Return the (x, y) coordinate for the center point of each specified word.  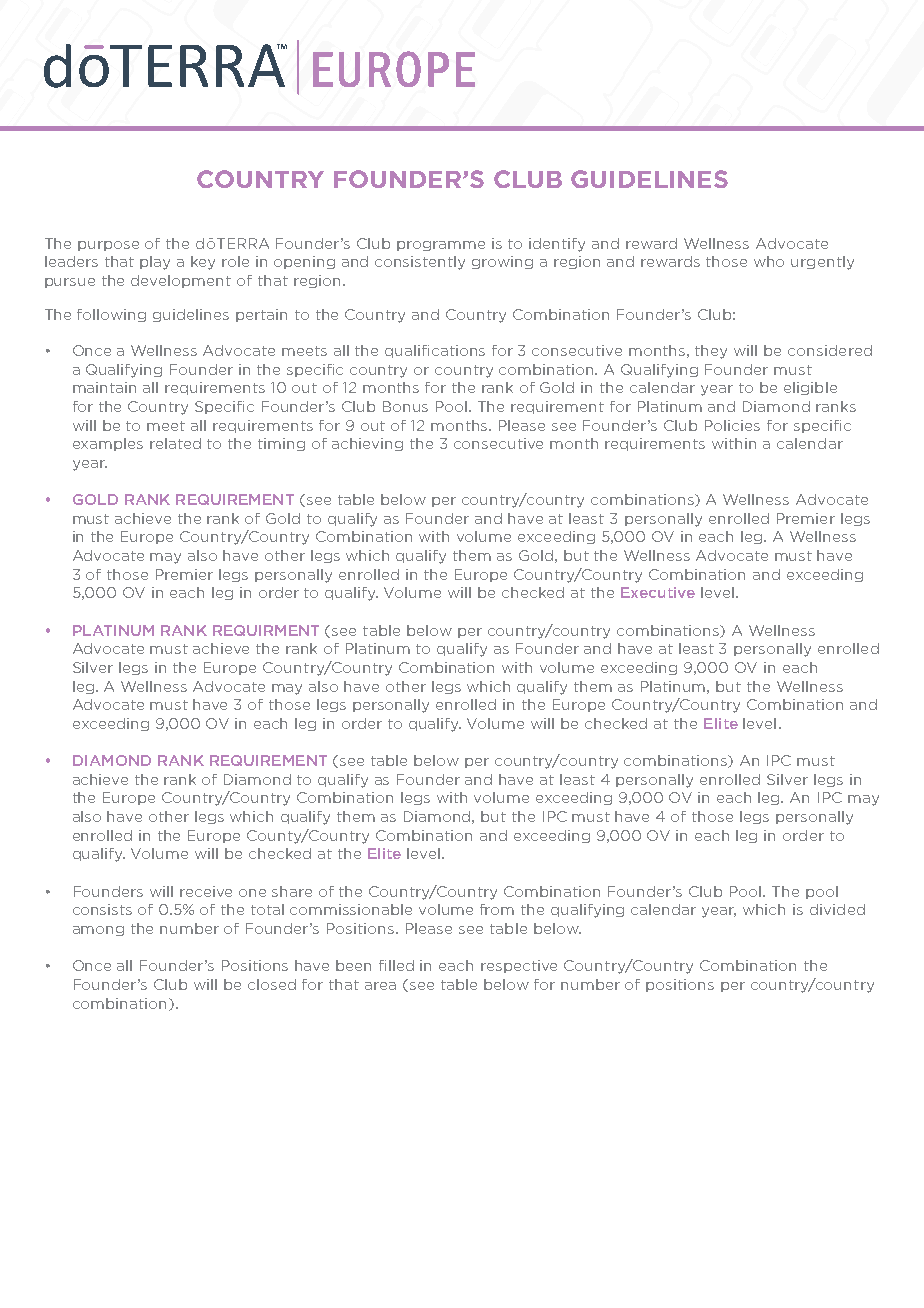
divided (837, 909)
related (175, 443)
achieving (367, 444)
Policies (732, 425)
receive (206, 891)
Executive (658, 592)
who (769, 261)
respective (519, 966)
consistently (420, 263)
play (155, 263)
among (98, 931)
